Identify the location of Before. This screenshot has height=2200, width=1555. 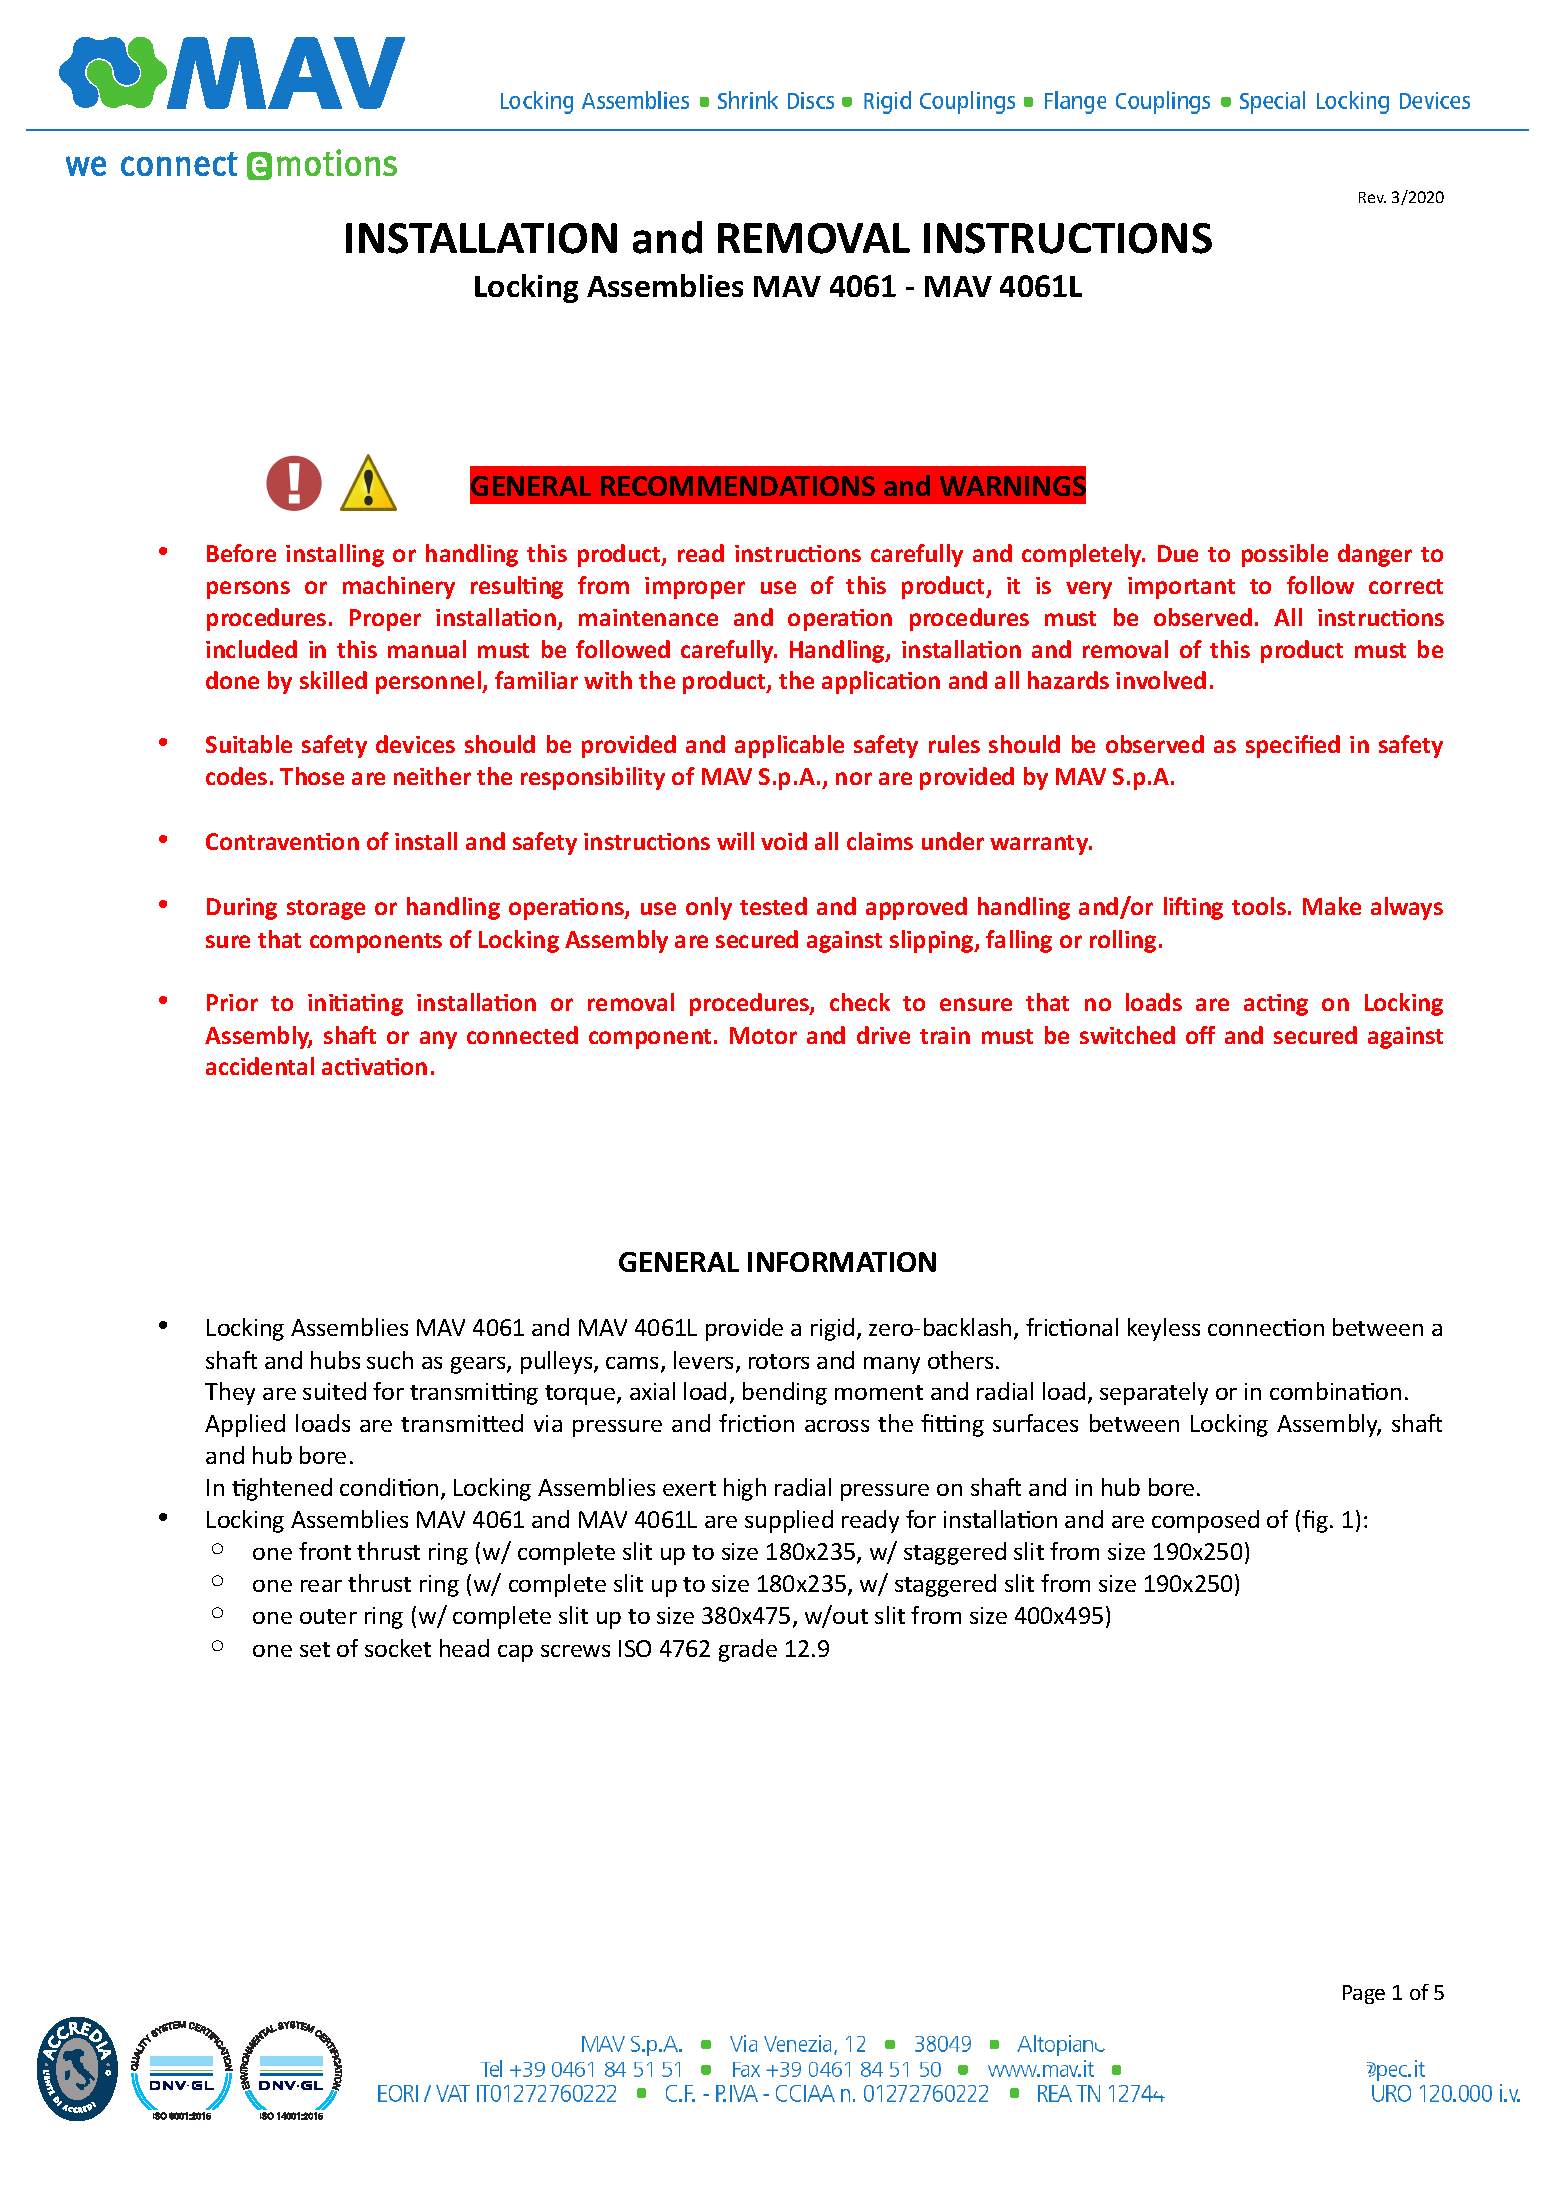
(241, 553).
